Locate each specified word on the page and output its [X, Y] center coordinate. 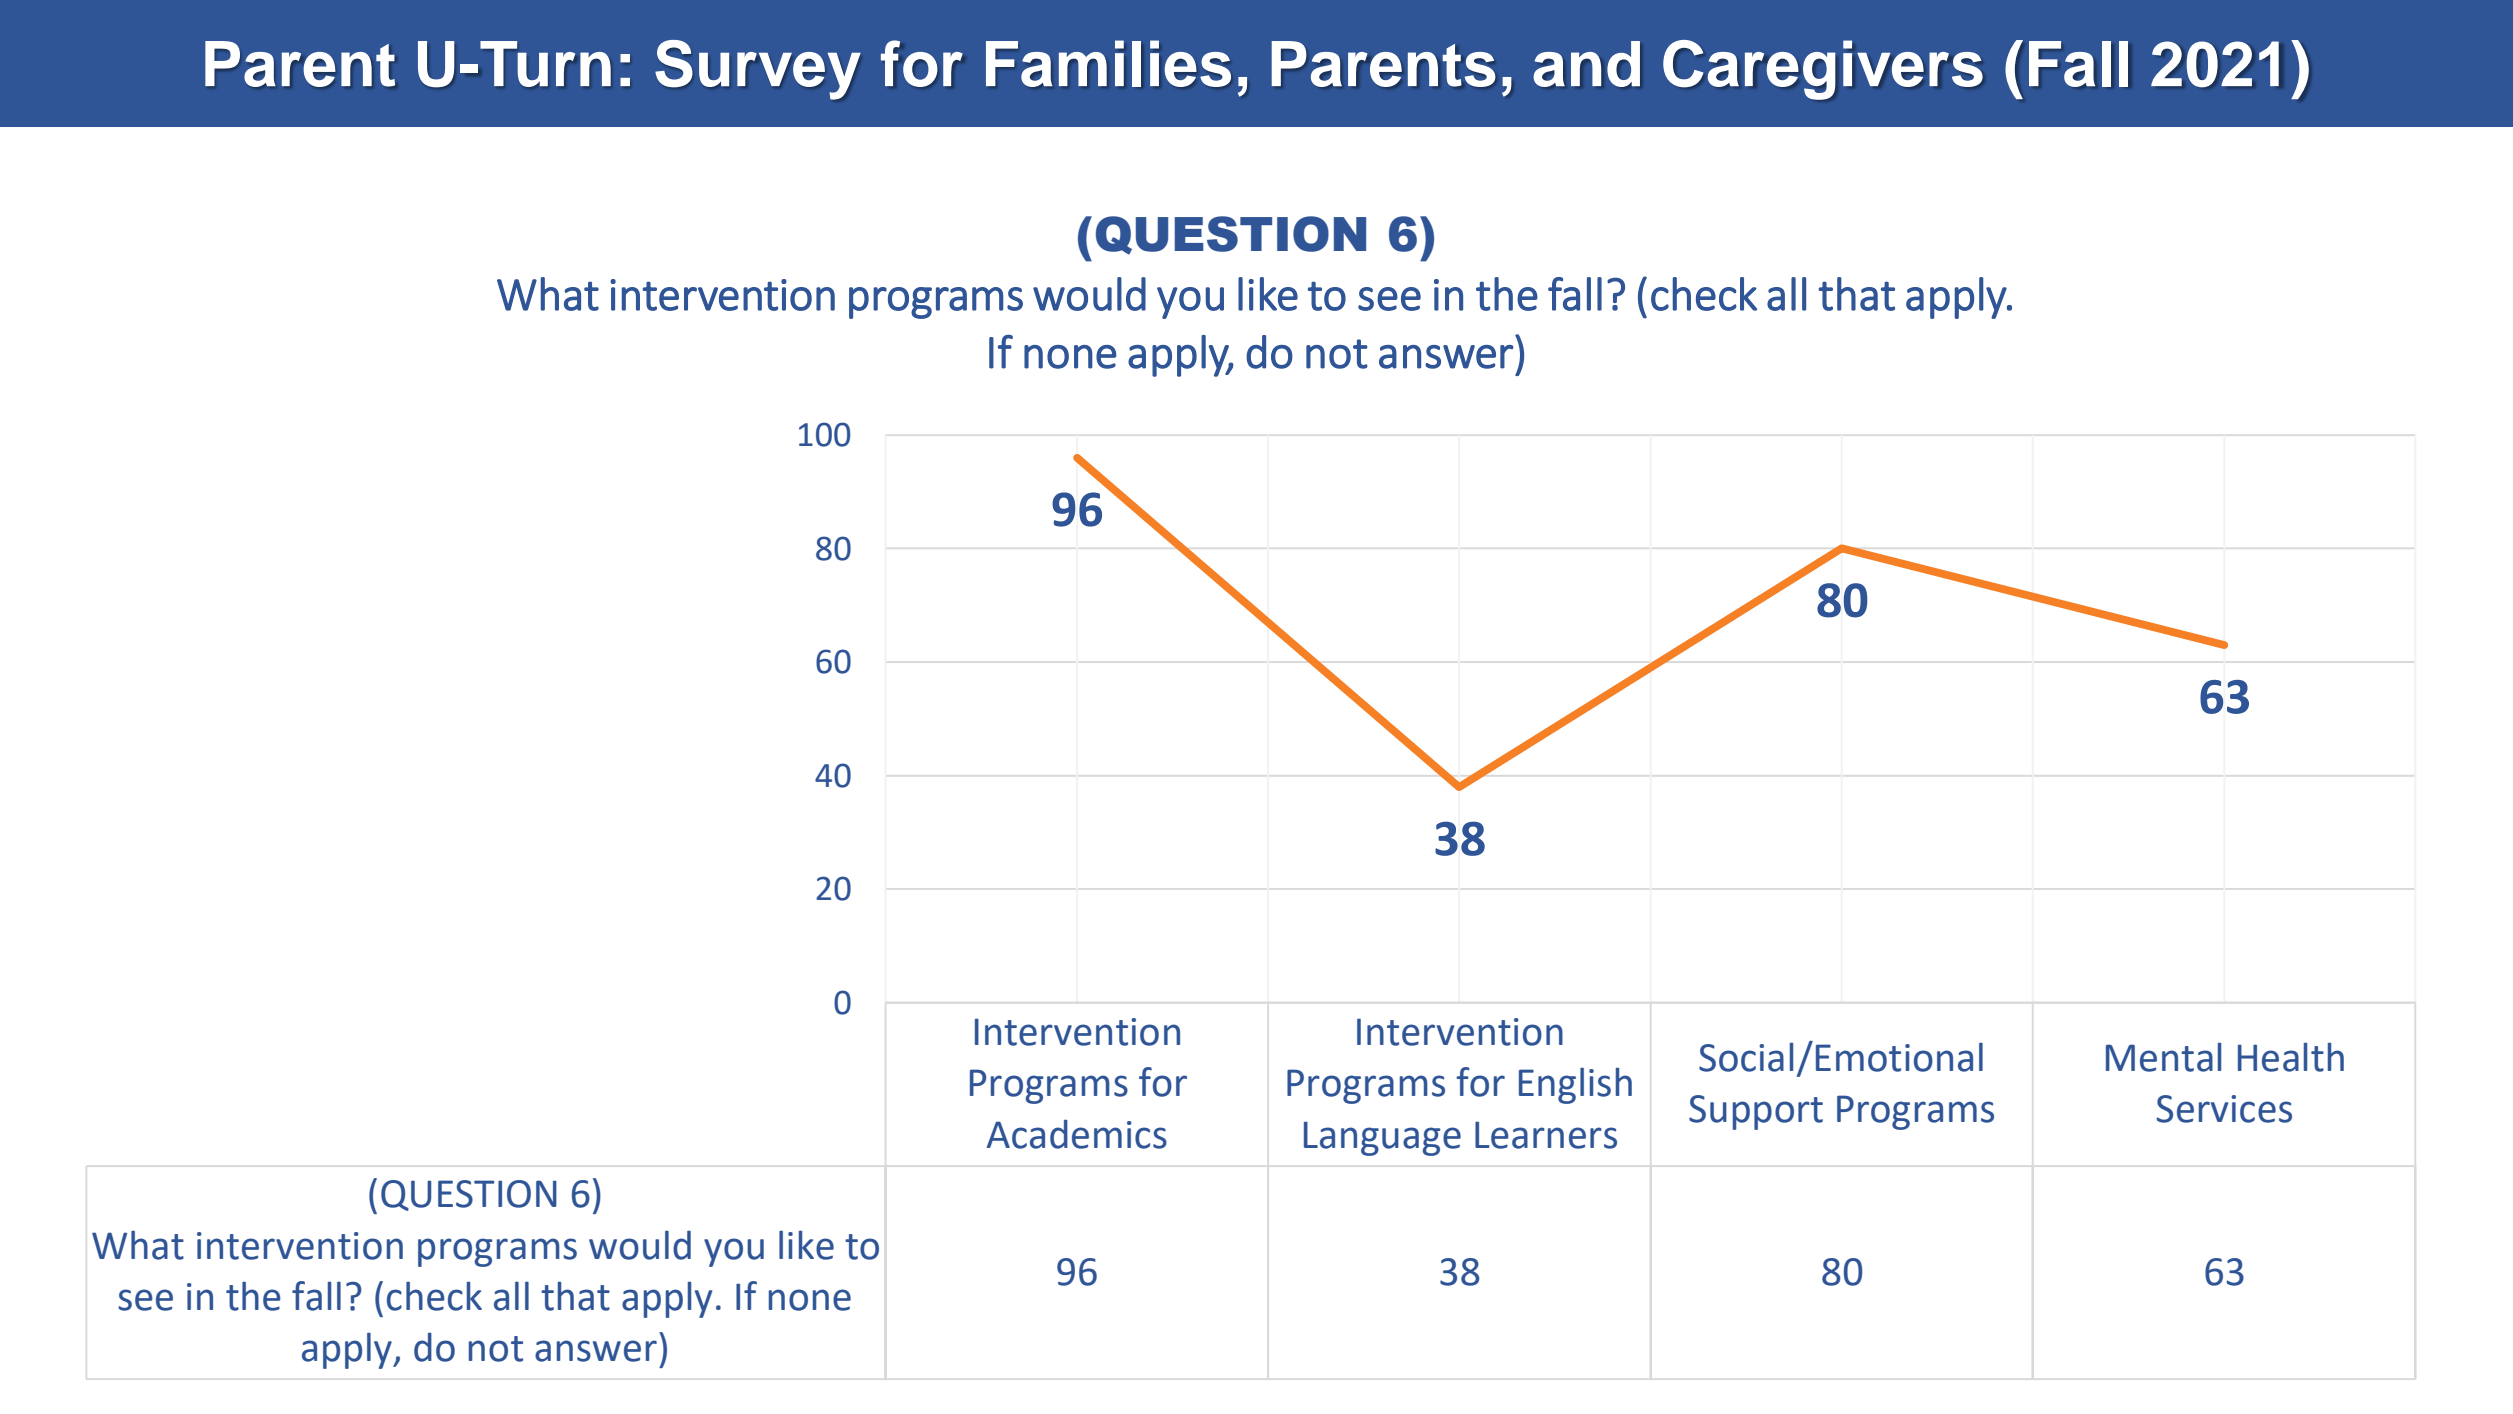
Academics [1077, 1134]
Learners [1546, 1135]
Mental [2163, 1057]
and [1586, 64]
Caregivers [1823, 70]
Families [1108, 63]
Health [2291, 1057]
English [1575, 1085]
